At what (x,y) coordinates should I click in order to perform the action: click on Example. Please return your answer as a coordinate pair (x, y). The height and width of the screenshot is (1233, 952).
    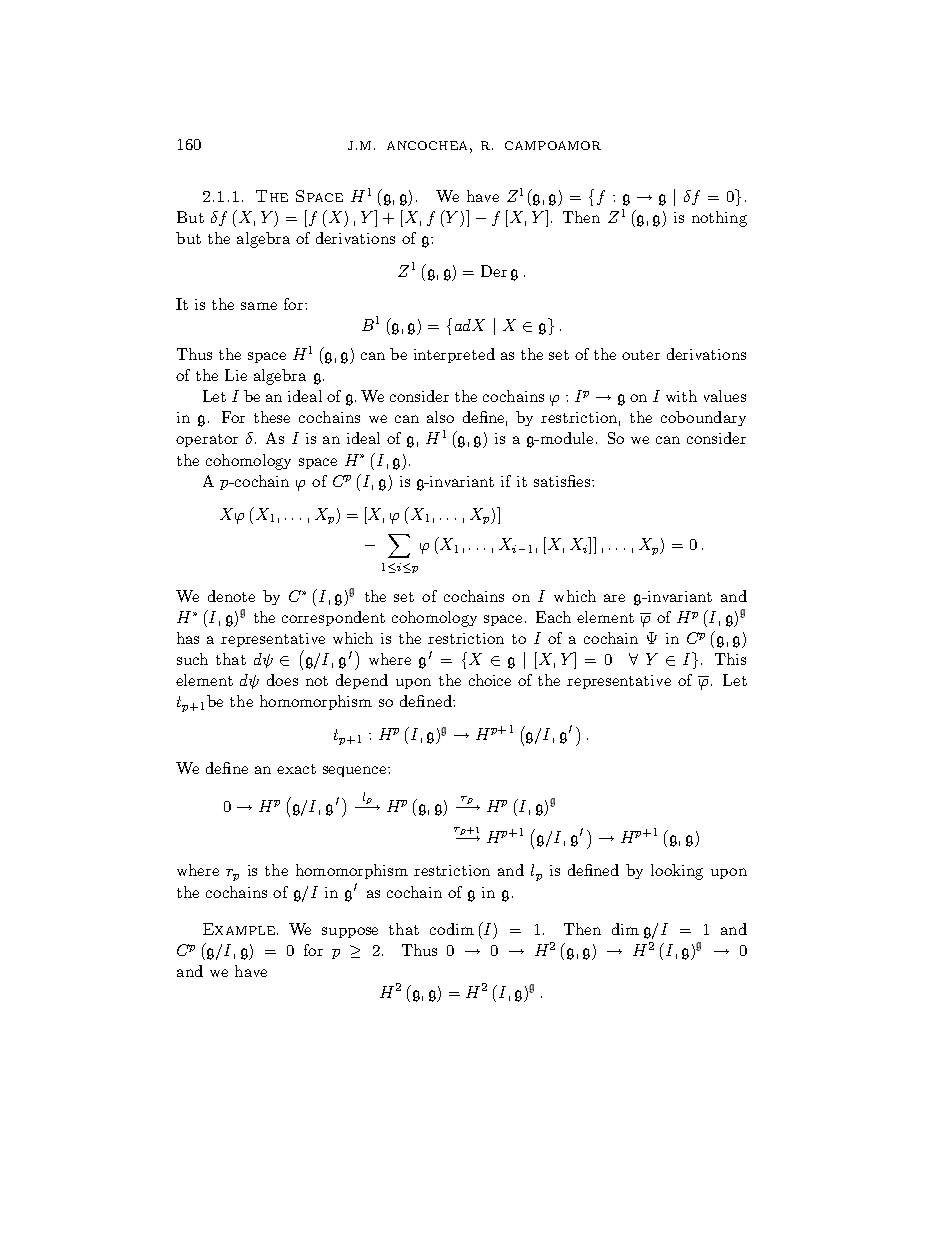
    Looking at the image, I should click on (239, 929).
